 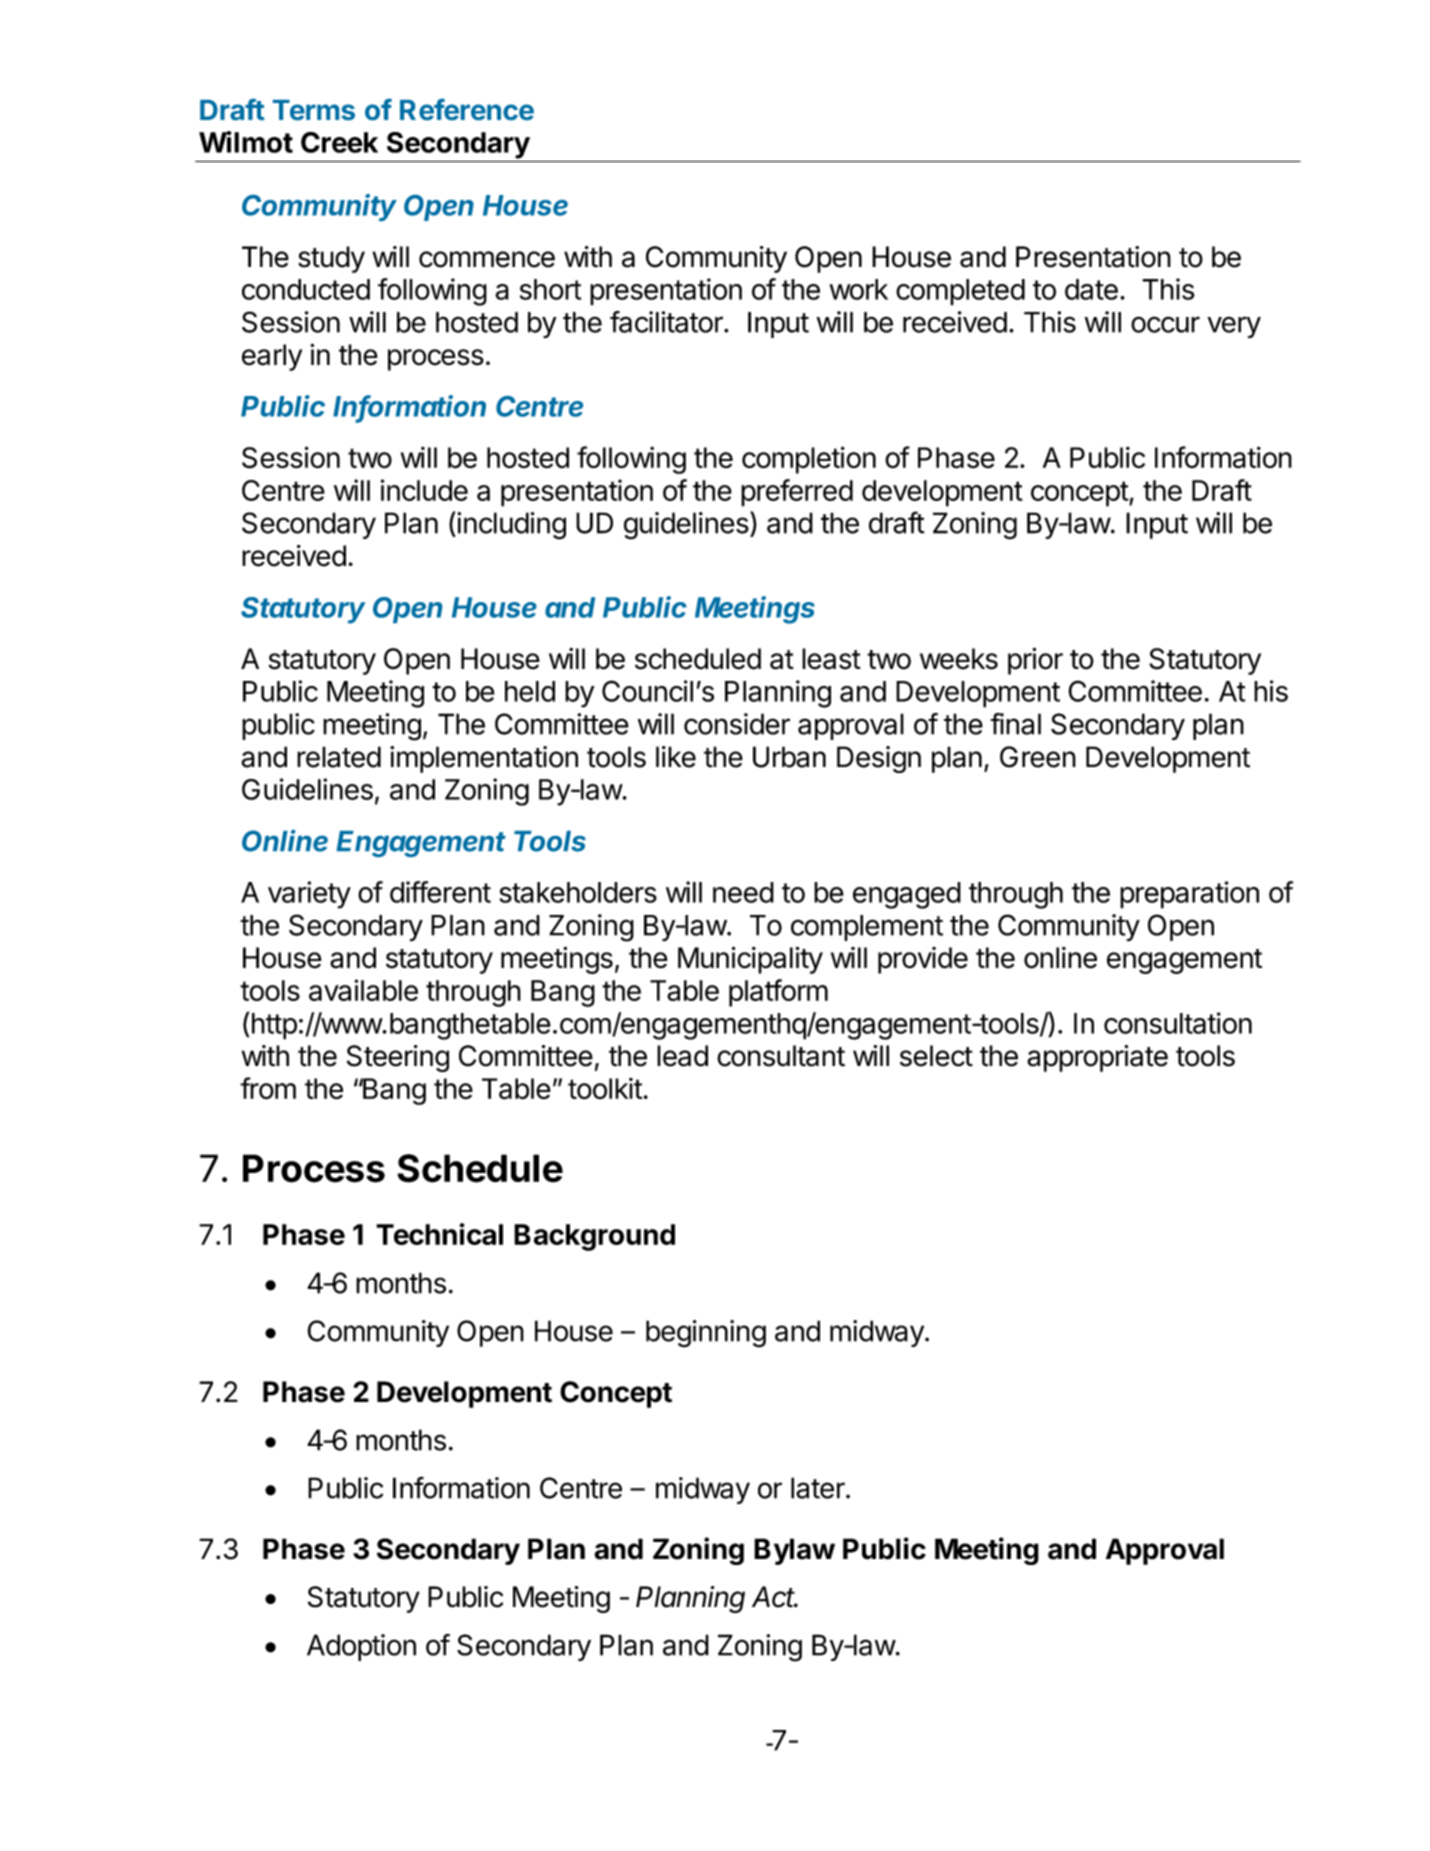 I want to click on include, so click(x=424, y=490).
